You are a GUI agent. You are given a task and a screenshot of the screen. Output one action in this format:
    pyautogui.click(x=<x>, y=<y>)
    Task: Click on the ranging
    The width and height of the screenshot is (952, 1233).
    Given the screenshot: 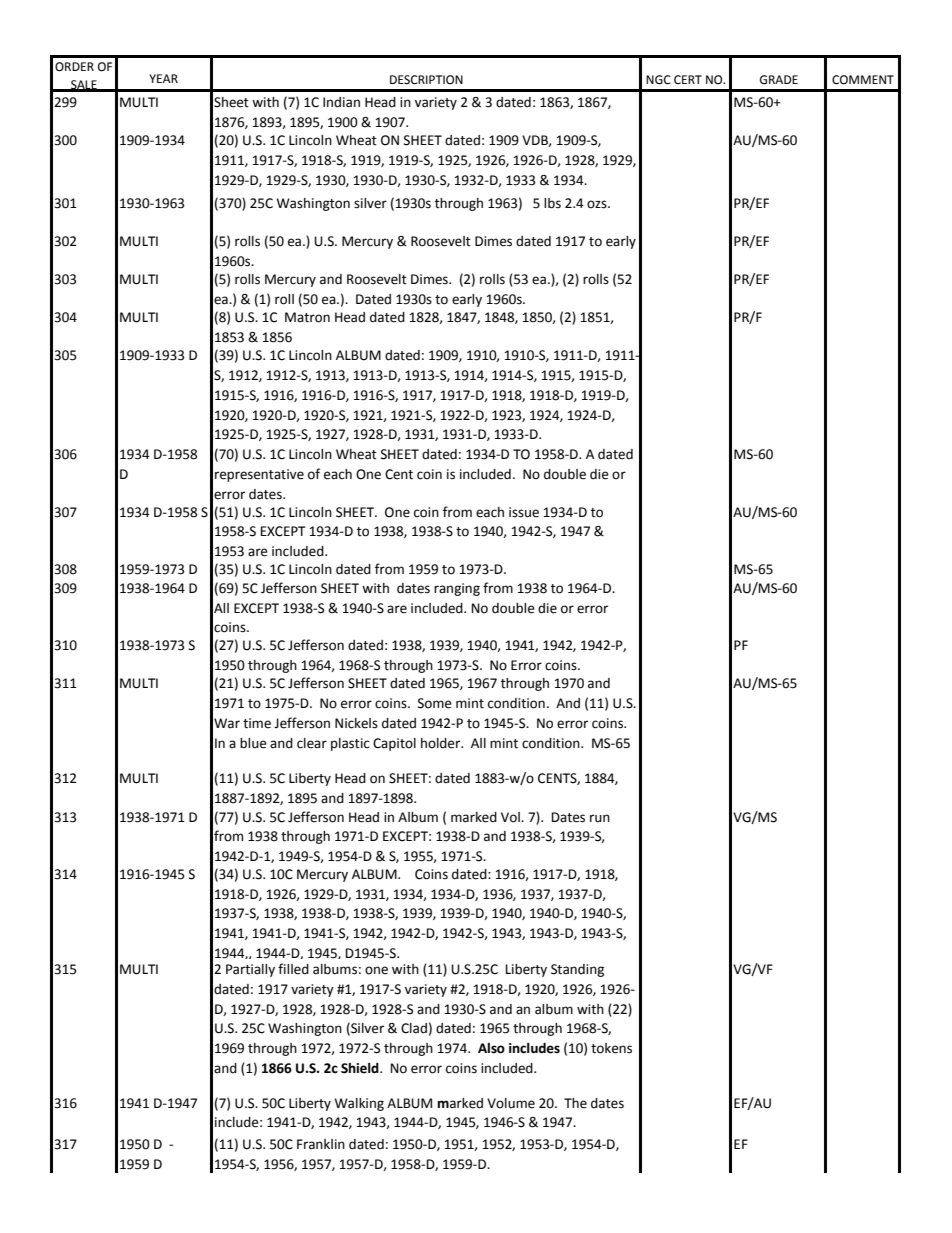 What is the action you would take?
    pyautogui.click(x=457, y=589)
